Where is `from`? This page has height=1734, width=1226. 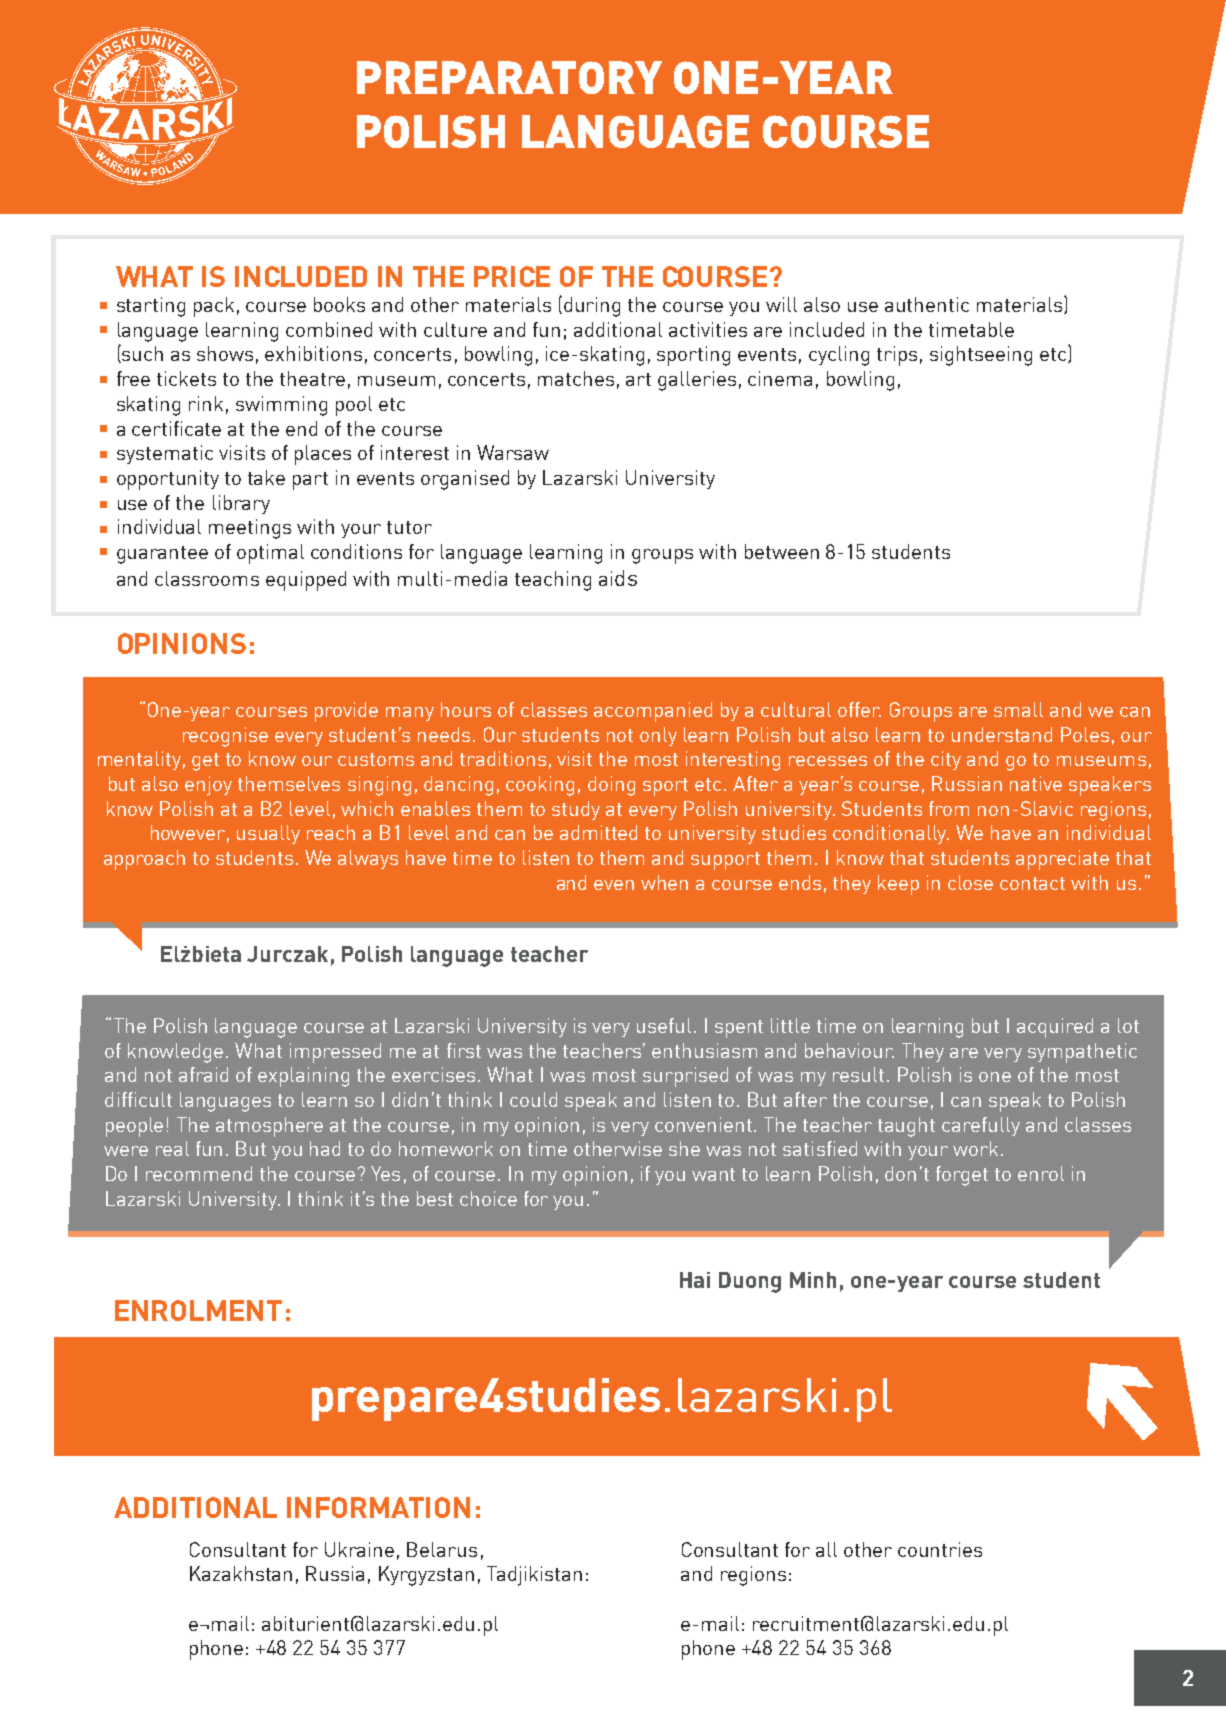
from is located at coordinates (949, 808).
